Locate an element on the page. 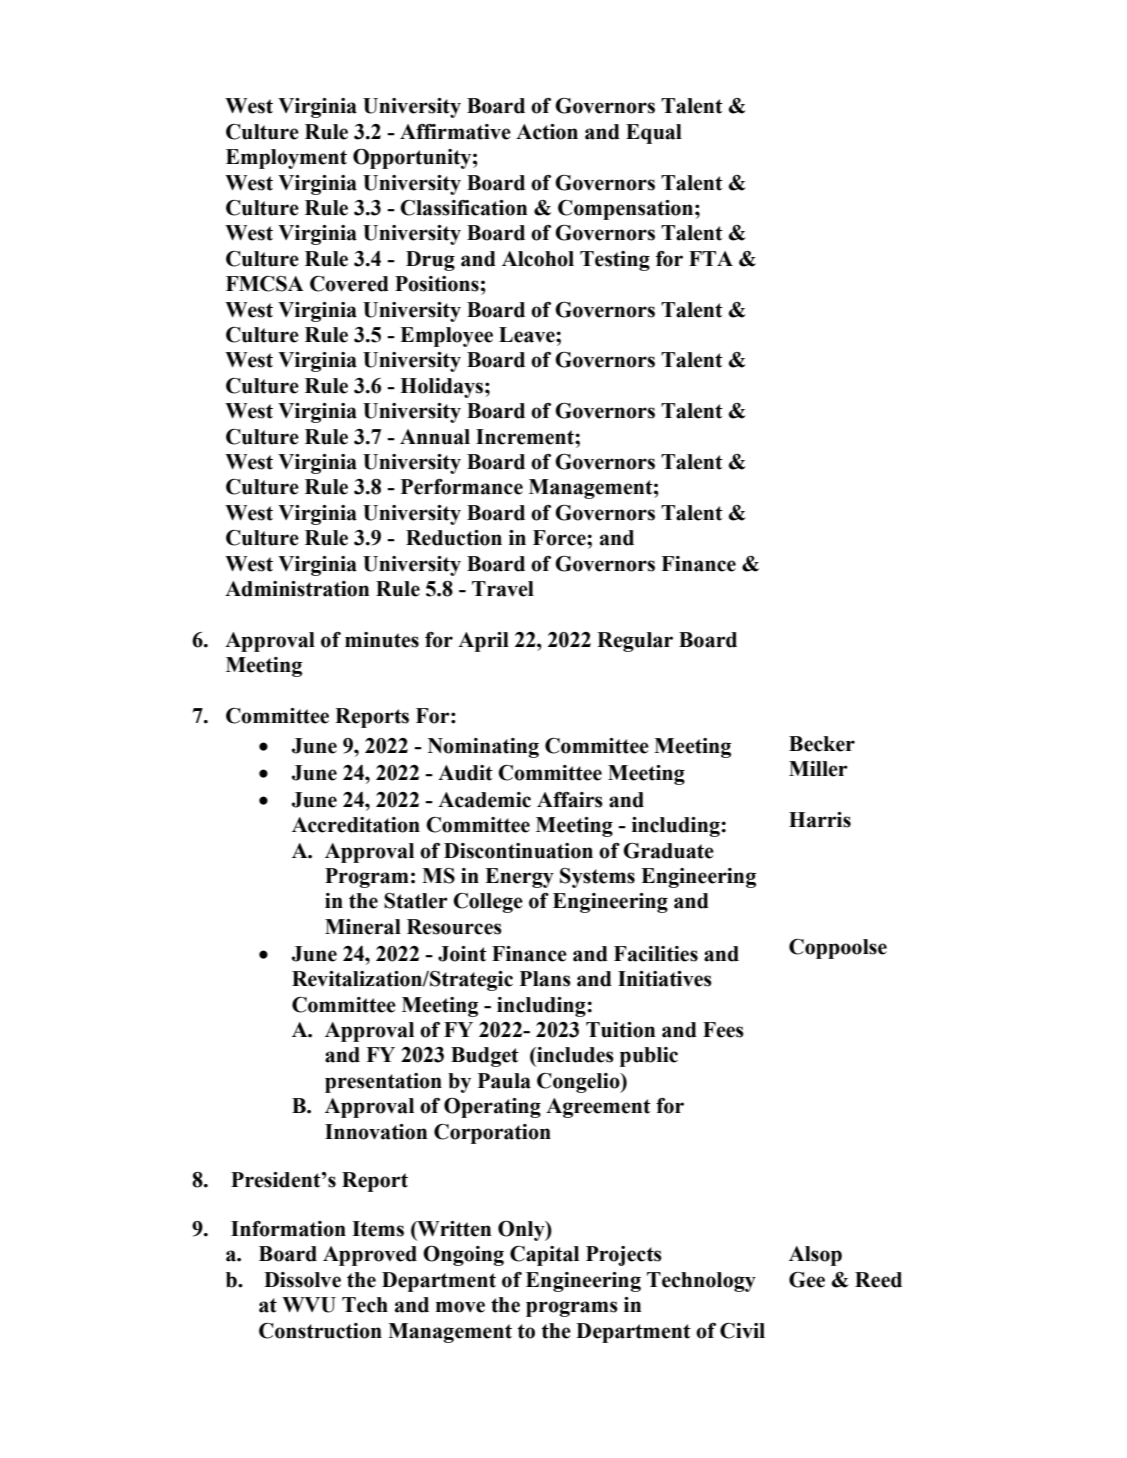 This document has width=1127, height=1458. Action is located at coordinates (547, 132).
